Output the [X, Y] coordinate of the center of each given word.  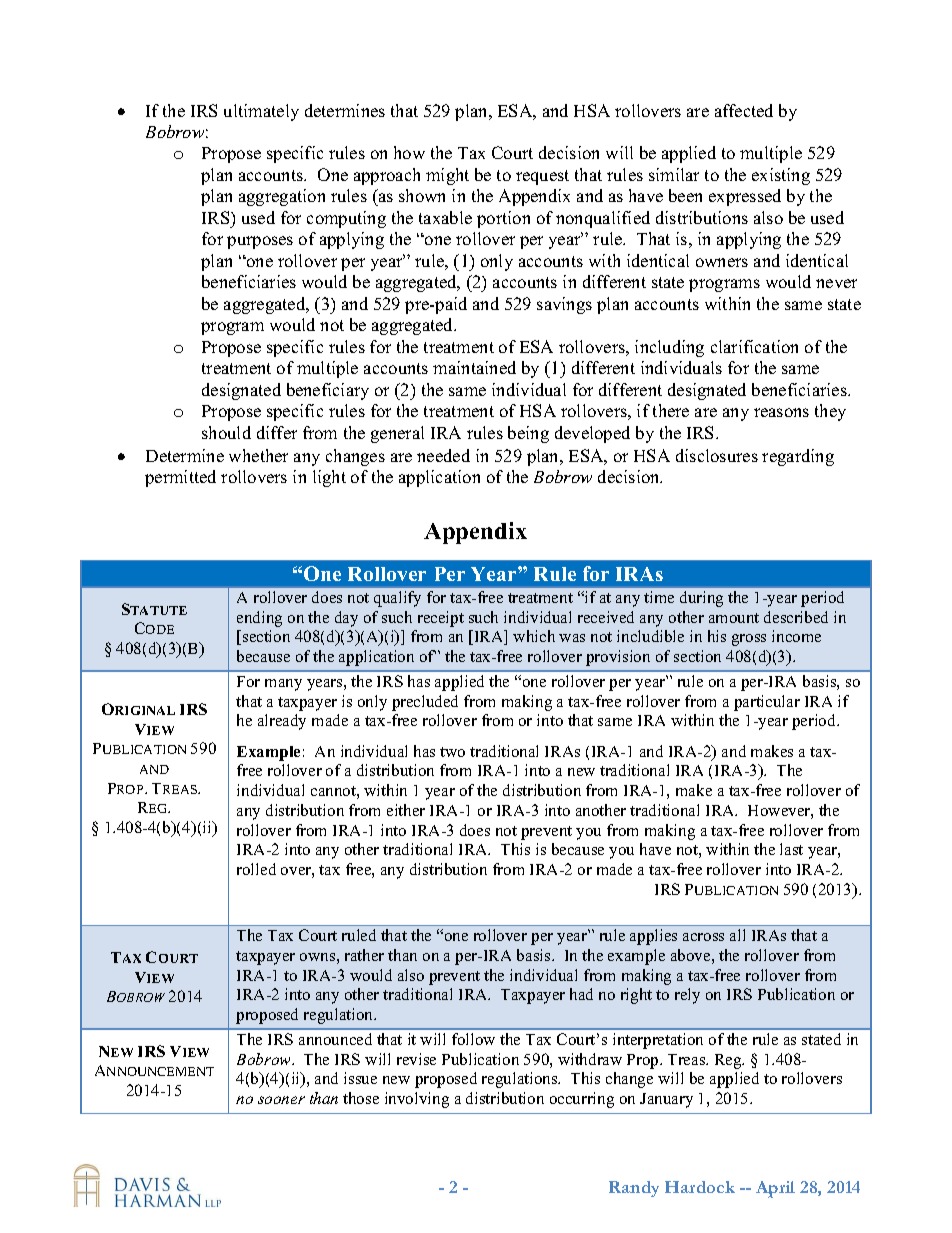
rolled [256, 869]
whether [258, 455]
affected [744, 110]
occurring [582, 1100]
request [542, 177]
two [452, 752]
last [791, 849]
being [528, 434]
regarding [798, 457]
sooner [281, 1100]
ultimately [261, 112]
